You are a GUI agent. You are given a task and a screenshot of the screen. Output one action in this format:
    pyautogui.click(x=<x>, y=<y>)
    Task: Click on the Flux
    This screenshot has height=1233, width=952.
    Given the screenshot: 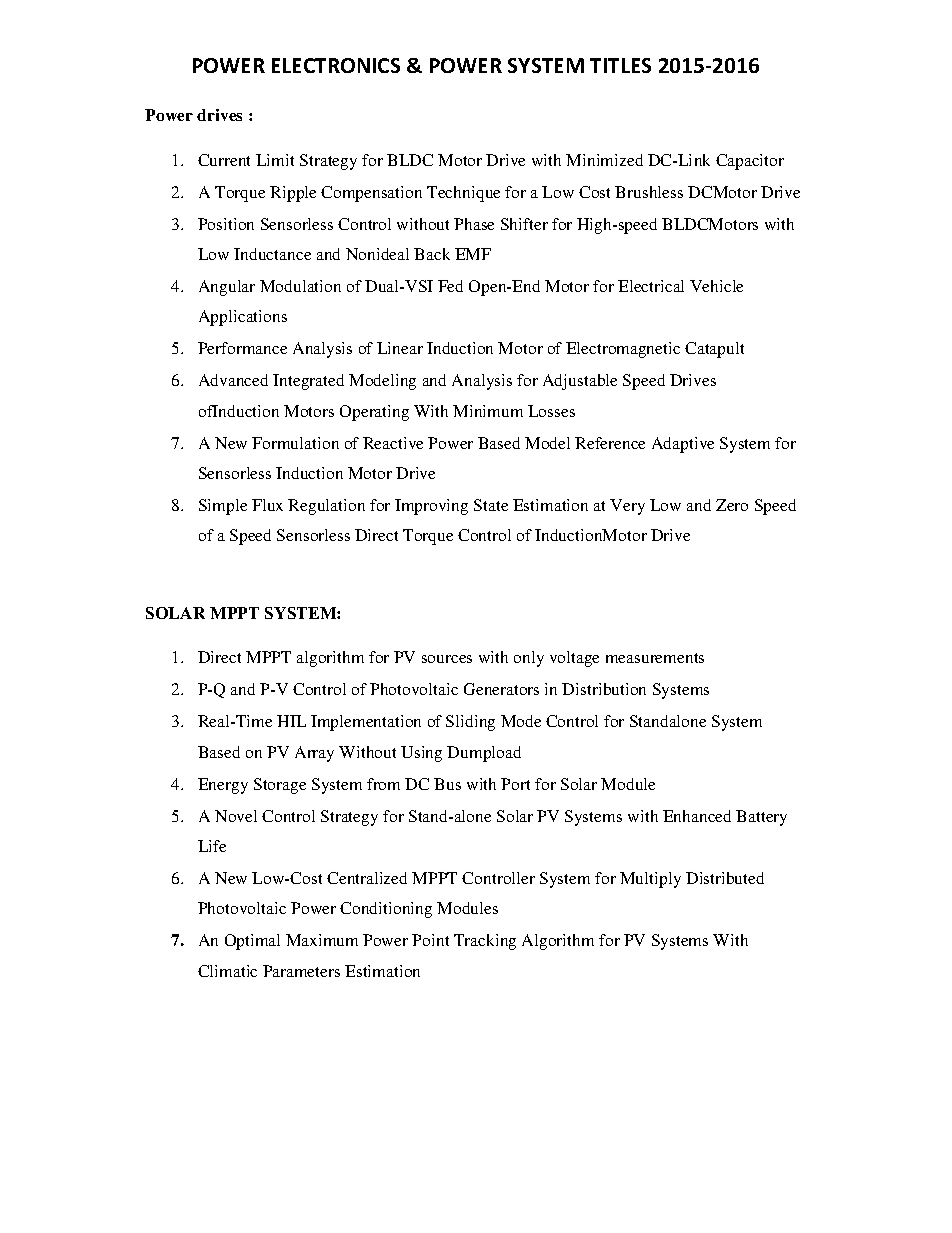 What is the action you would take?
    pyautogui.click(x=267, y=505)
